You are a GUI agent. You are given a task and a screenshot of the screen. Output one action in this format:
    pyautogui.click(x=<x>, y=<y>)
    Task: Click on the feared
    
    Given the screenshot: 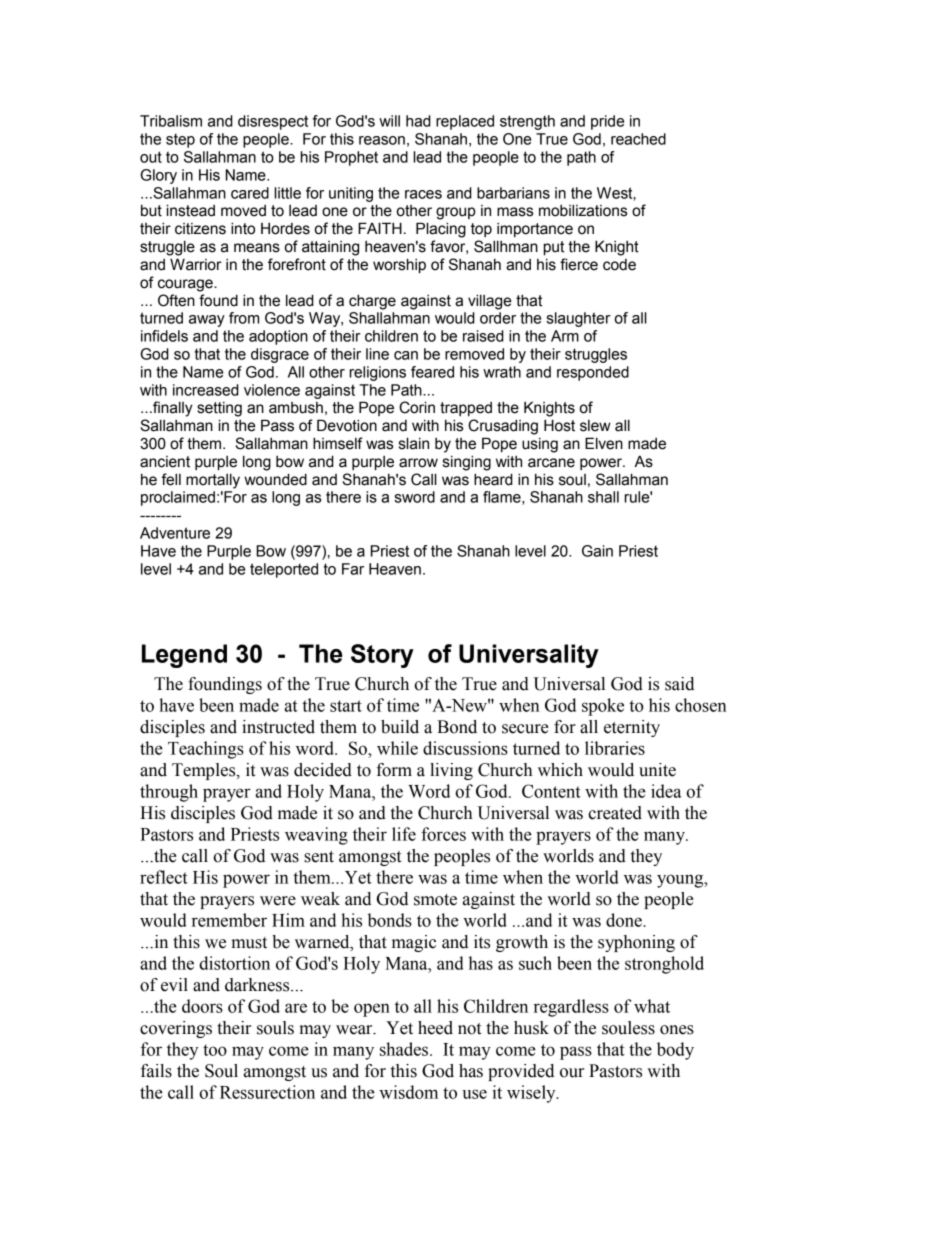 What is the action you would take?
    pyautogui.click(x=432, y=372)
